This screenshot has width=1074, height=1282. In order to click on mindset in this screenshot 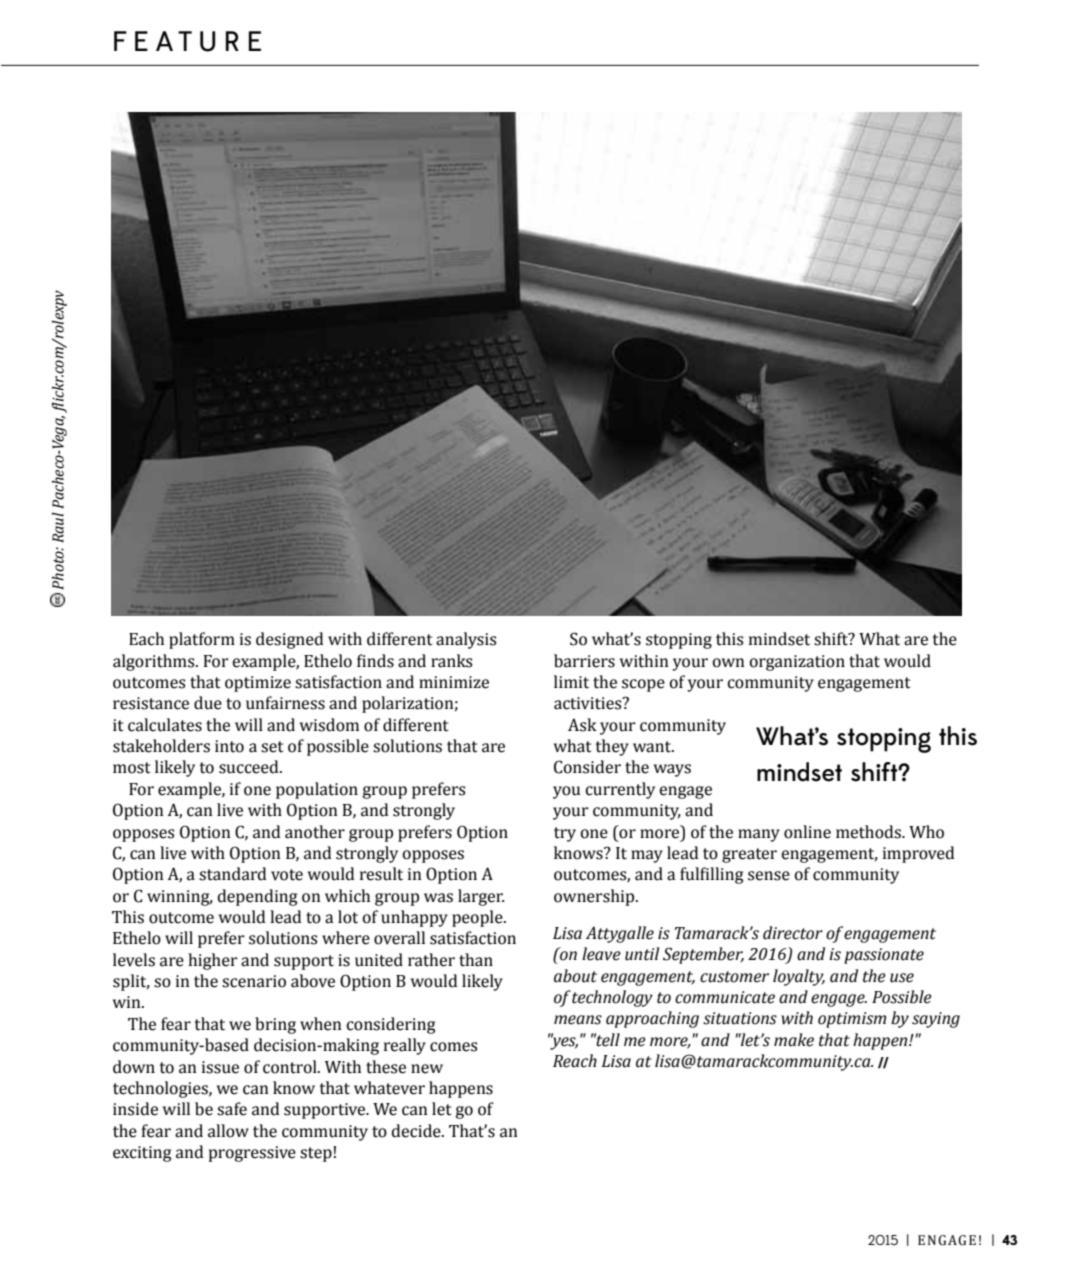, I will do `click(799, 772)`.
